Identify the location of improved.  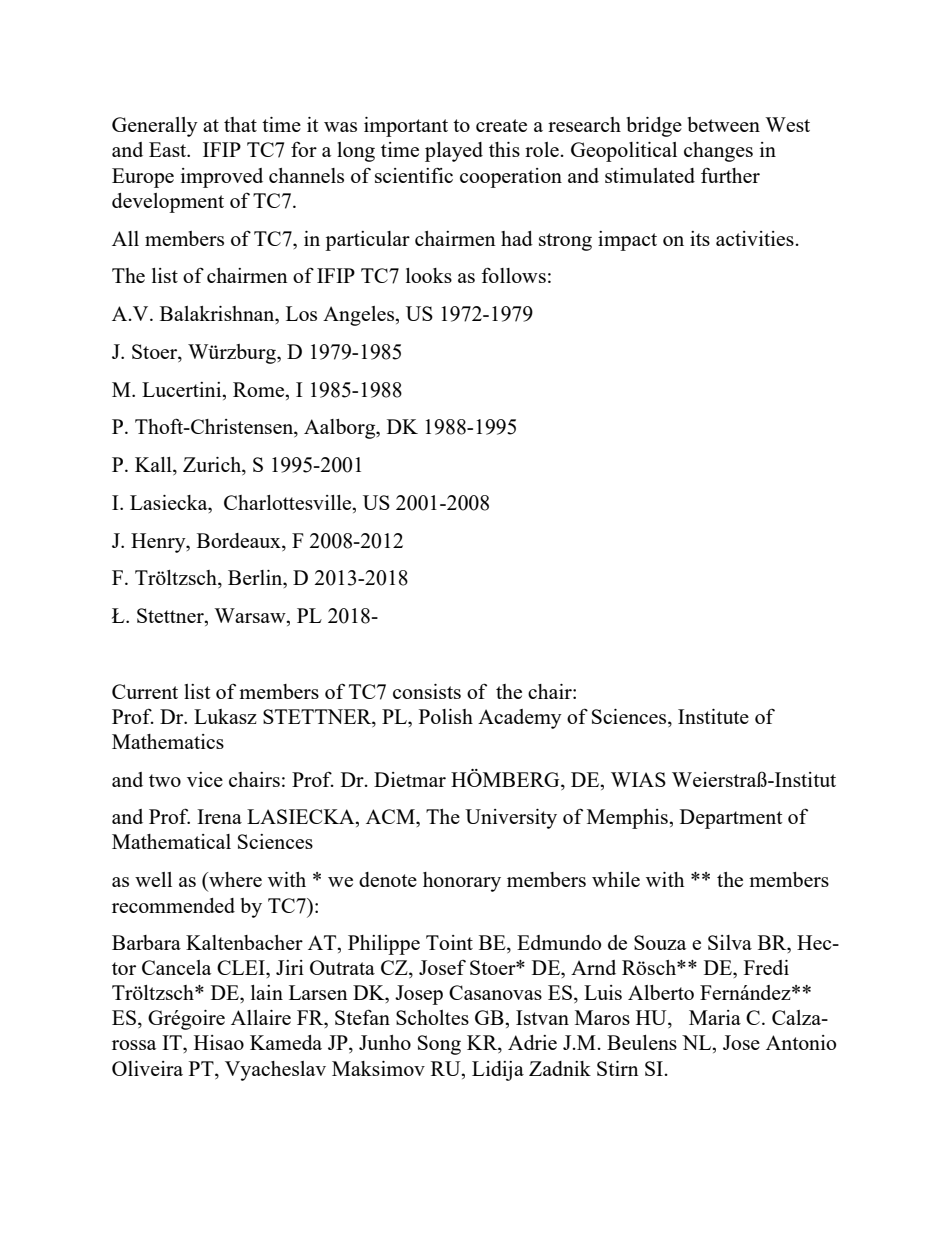
(222, 178).
